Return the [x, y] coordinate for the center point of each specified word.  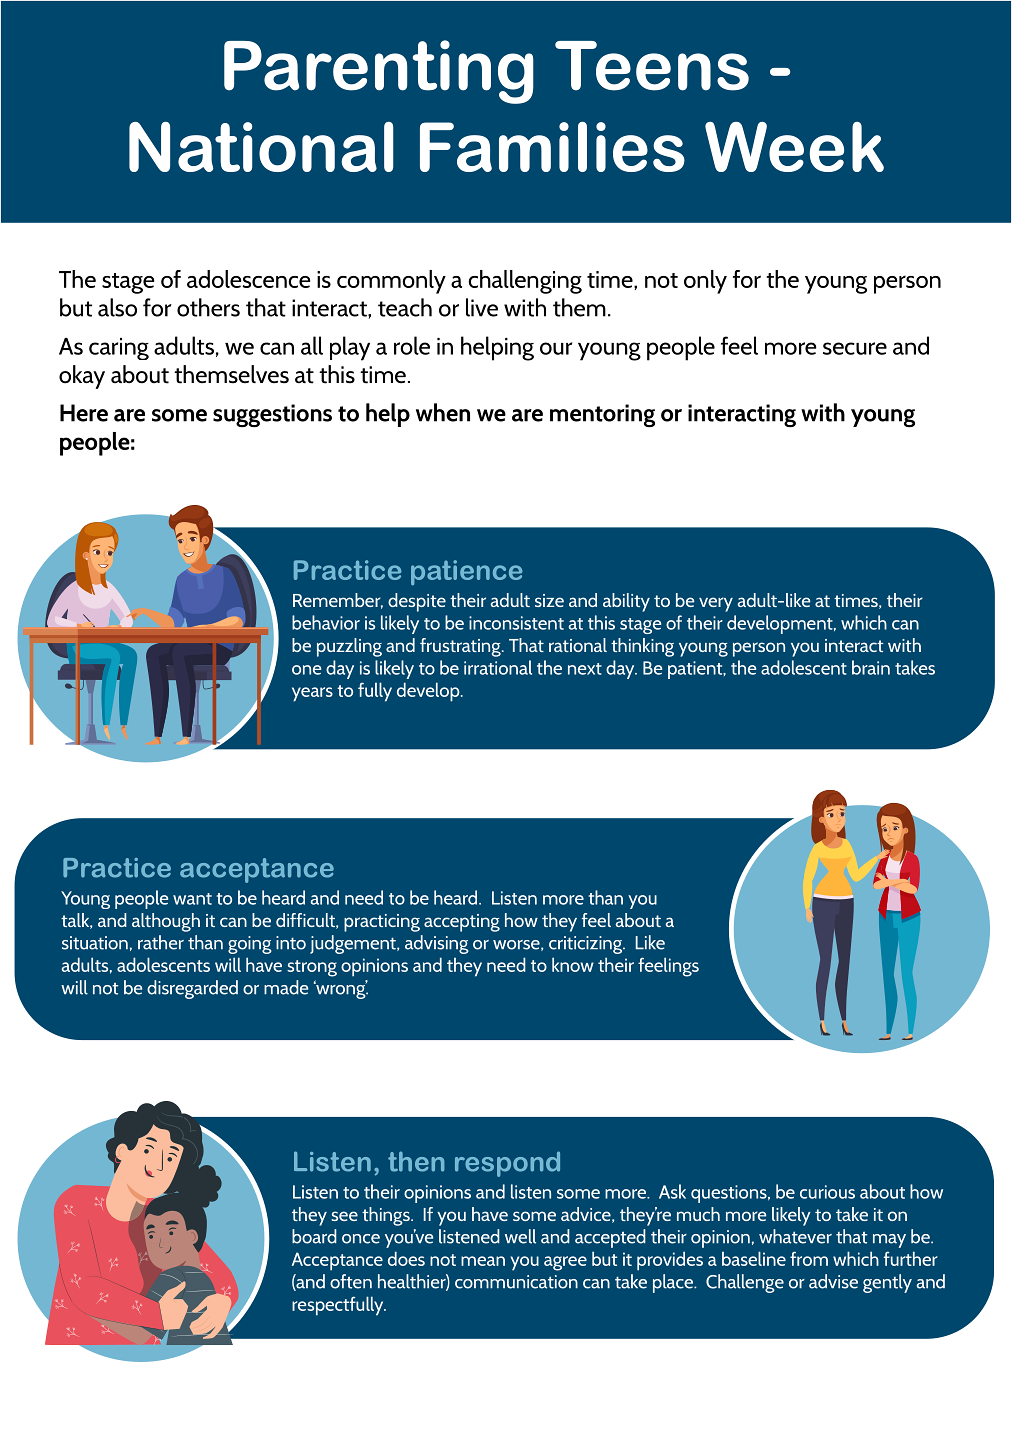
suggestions [272, 415]
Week [794, 147]
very [716, 604]
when [443, 412]
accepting [462, 923]
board [314, 1236]
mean [483, 1261]
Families [552, 147]
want [192, 899]
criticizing [587, 945]
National [261, 147]
